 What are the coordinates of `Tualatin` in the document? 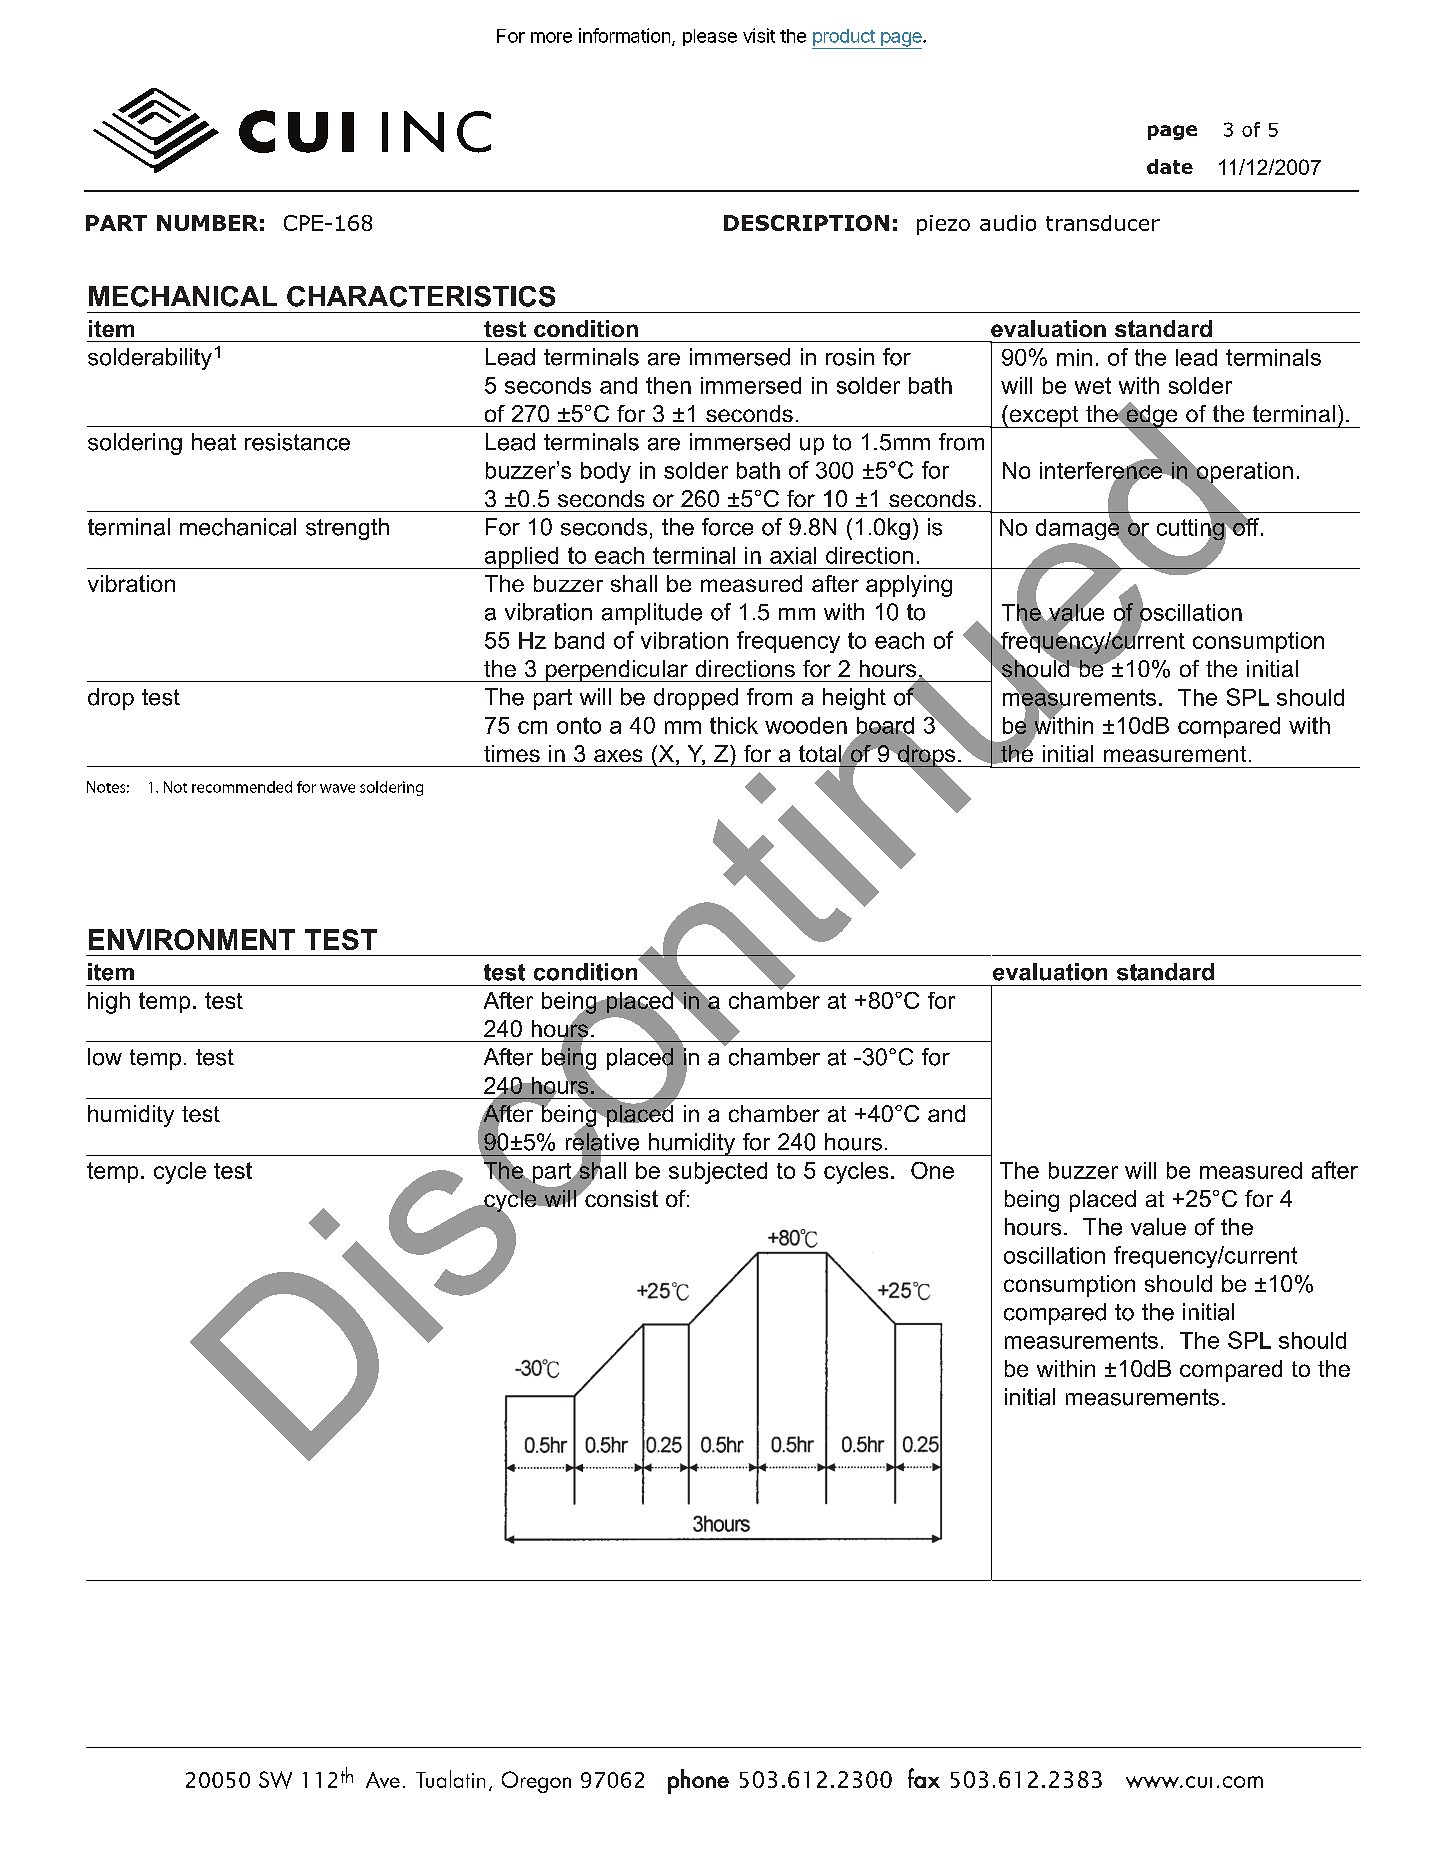 It's located at (450, 1779).
